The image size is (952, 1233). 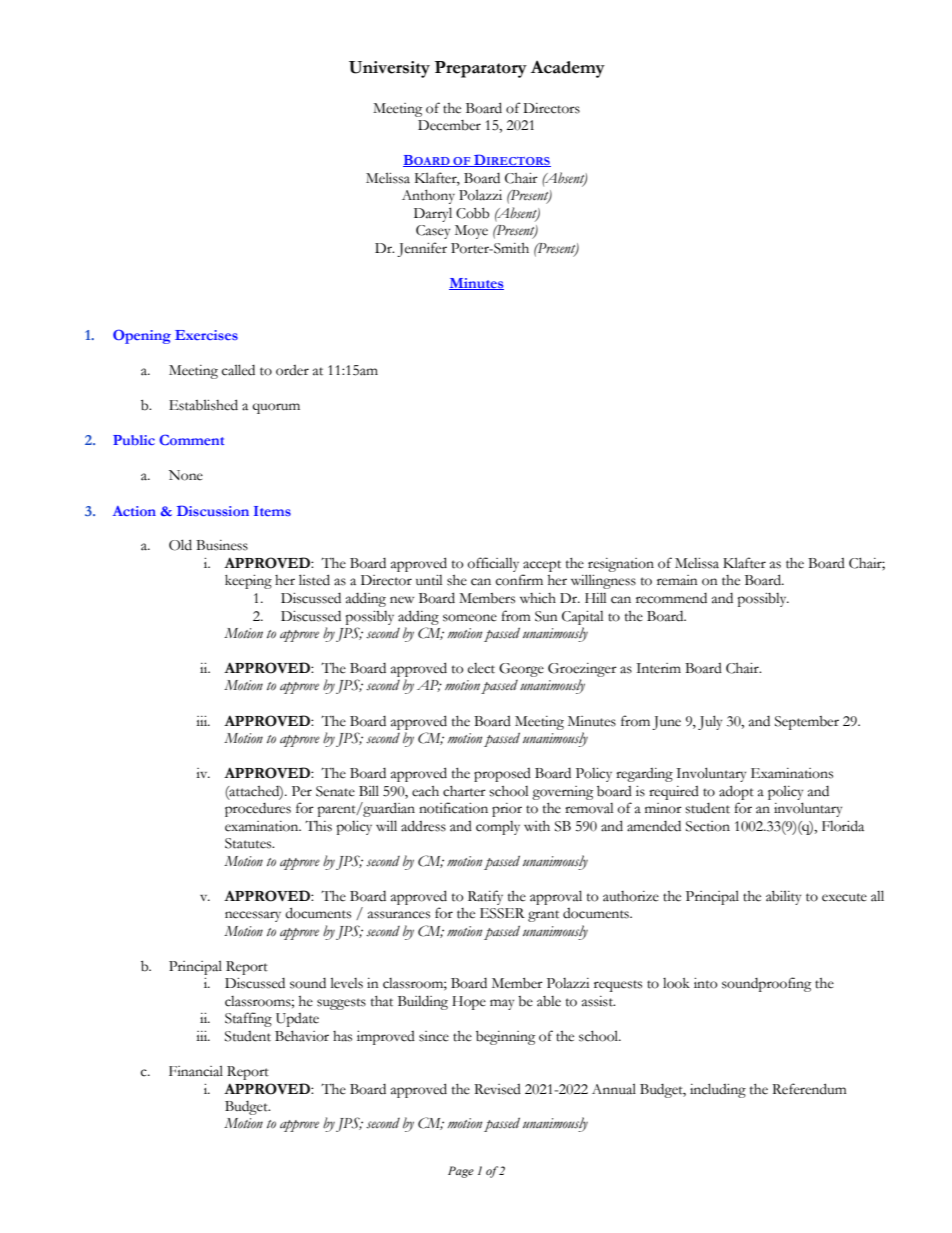 What do you see at coordinates (461, 1172) in the screenshot?
I see `Page` at bounding box center [461, 1172].
